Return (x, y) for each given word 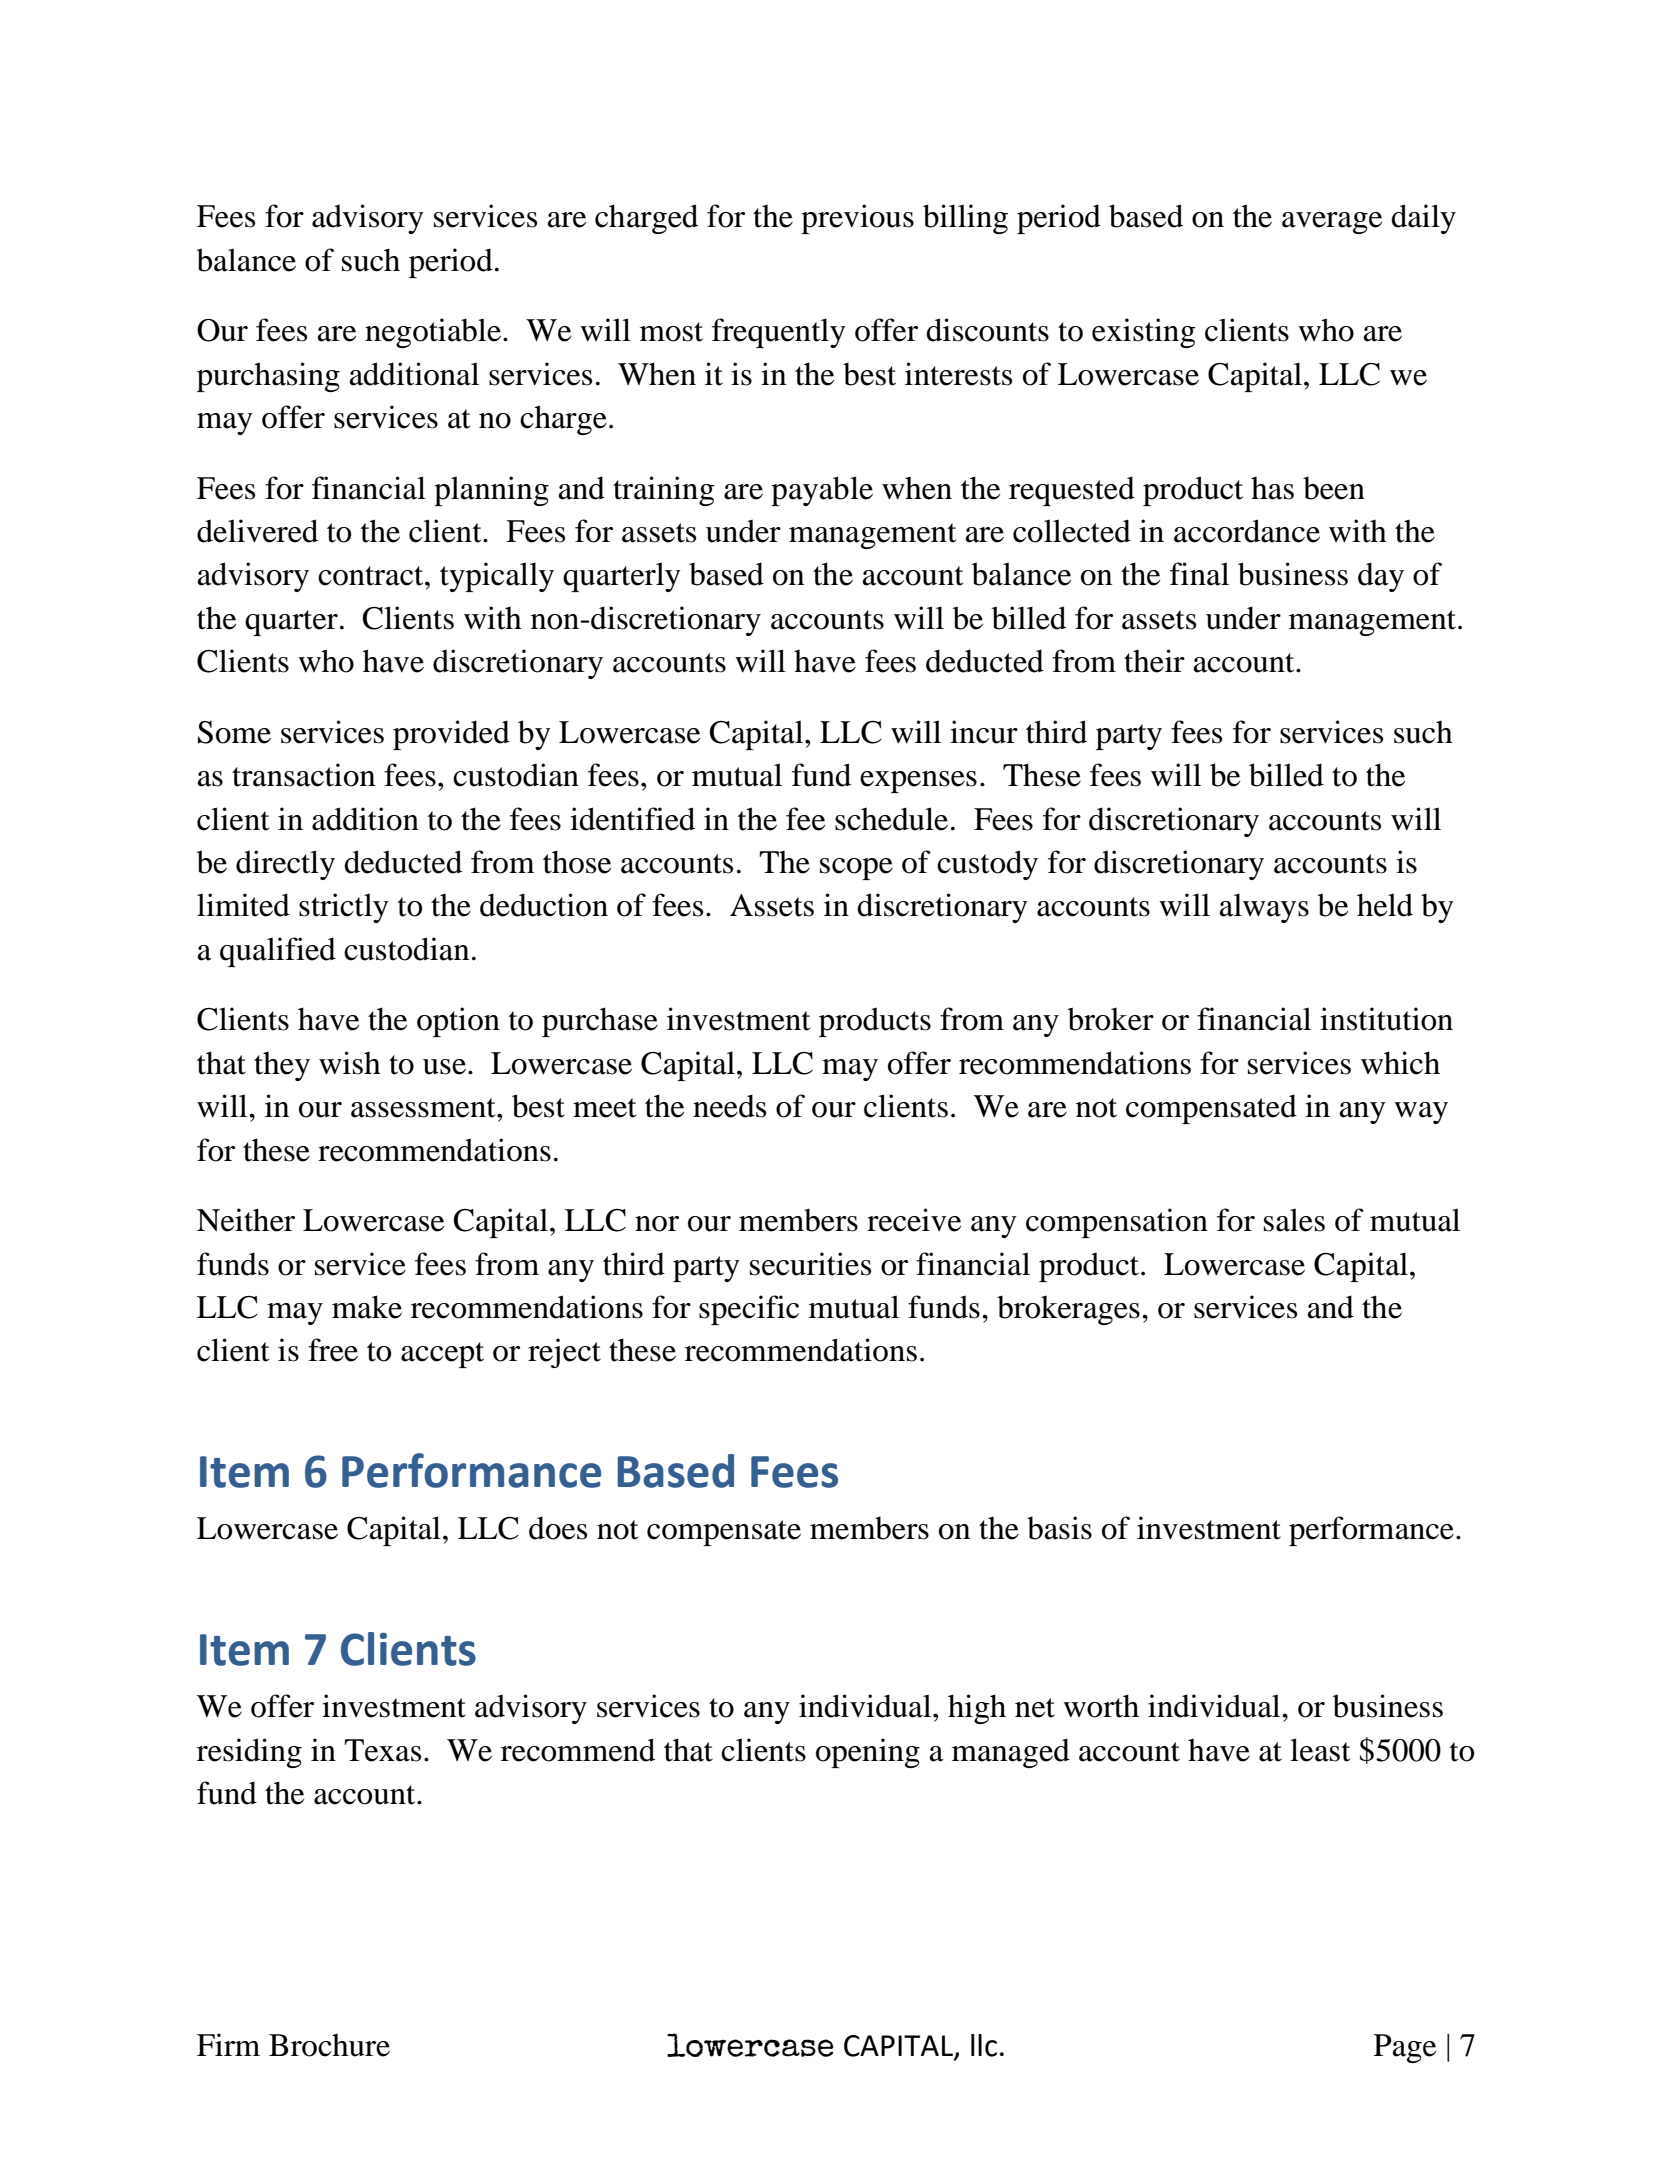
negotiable (433, 333)
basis (1059, 1528)
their (1154, 661)
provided (451, 735)
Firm (228, 2044)
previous (857, 219)
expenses (918, 782)
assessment (424, 1108)
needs (729, 1106)
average (1332, 223)
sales (1294, 1220)
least (1320, 1750)
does (558, 1528)
